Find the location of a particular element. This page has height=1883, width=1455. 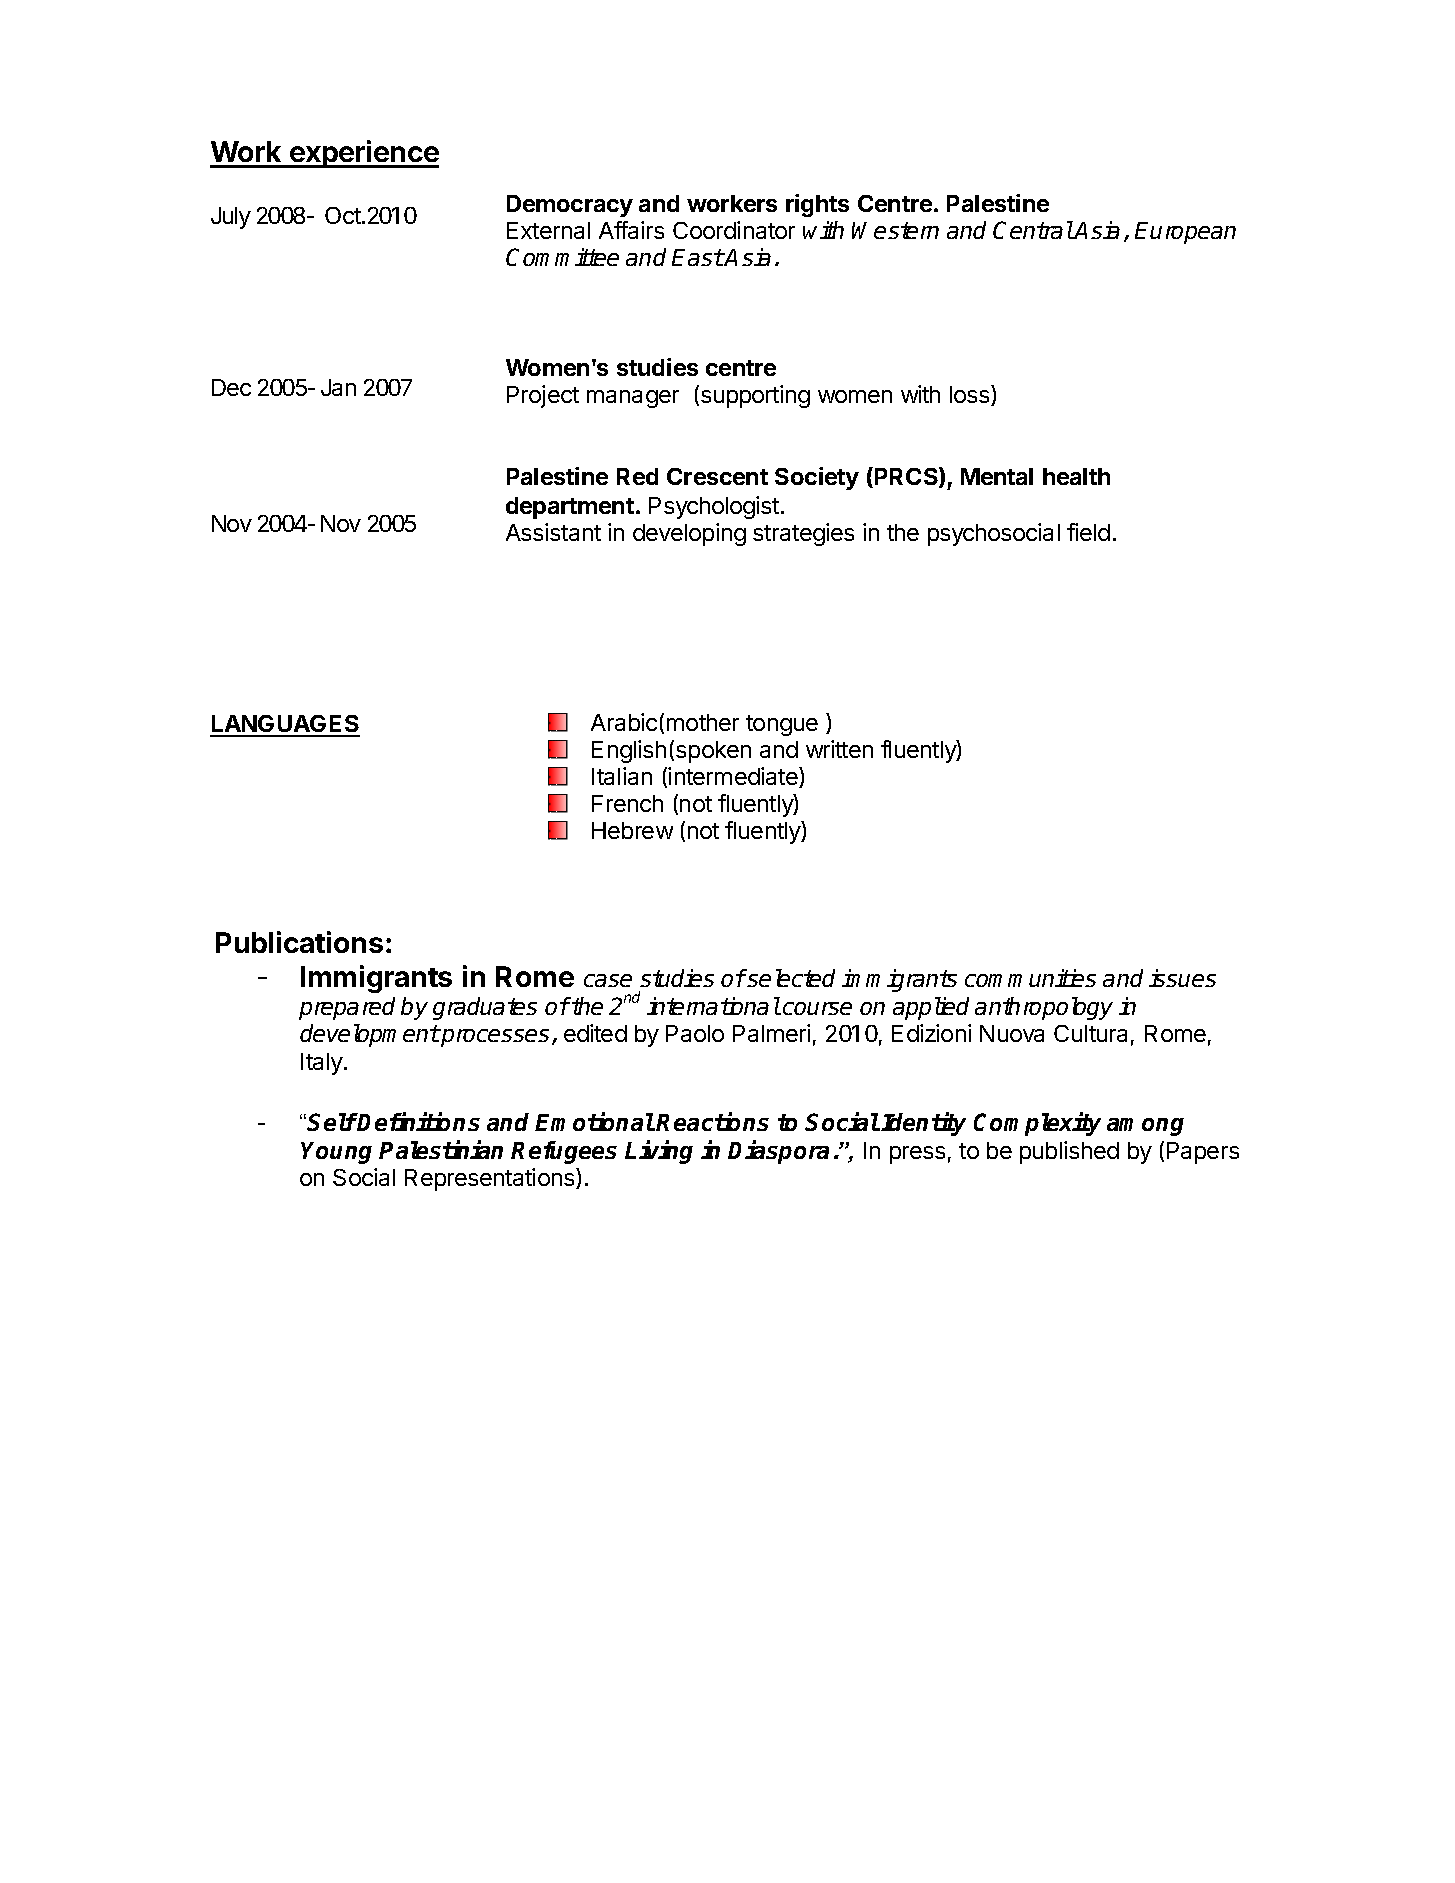

tongue is located at coordinates (782, 725).
